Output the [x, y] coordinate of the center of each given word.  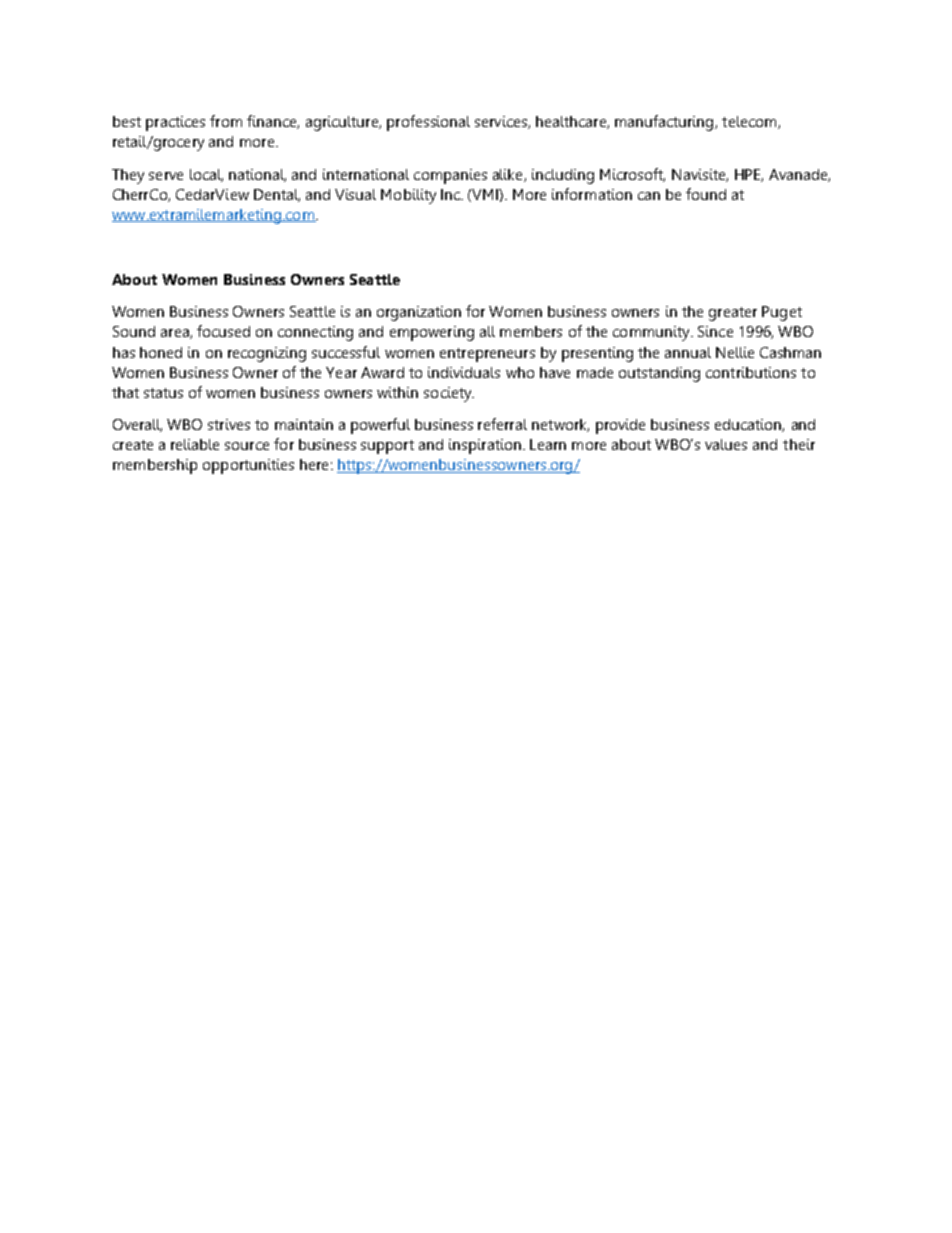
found [706, 194]
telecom [750, 122]
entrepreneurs [487, 355]
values [726, 444]
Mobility [408, 196]
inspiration [485, 446]
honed [161, 352]
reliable [195, 444]
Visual [355, 194]
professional [428, 123]
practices [175, 123]
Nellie [735, 352]
